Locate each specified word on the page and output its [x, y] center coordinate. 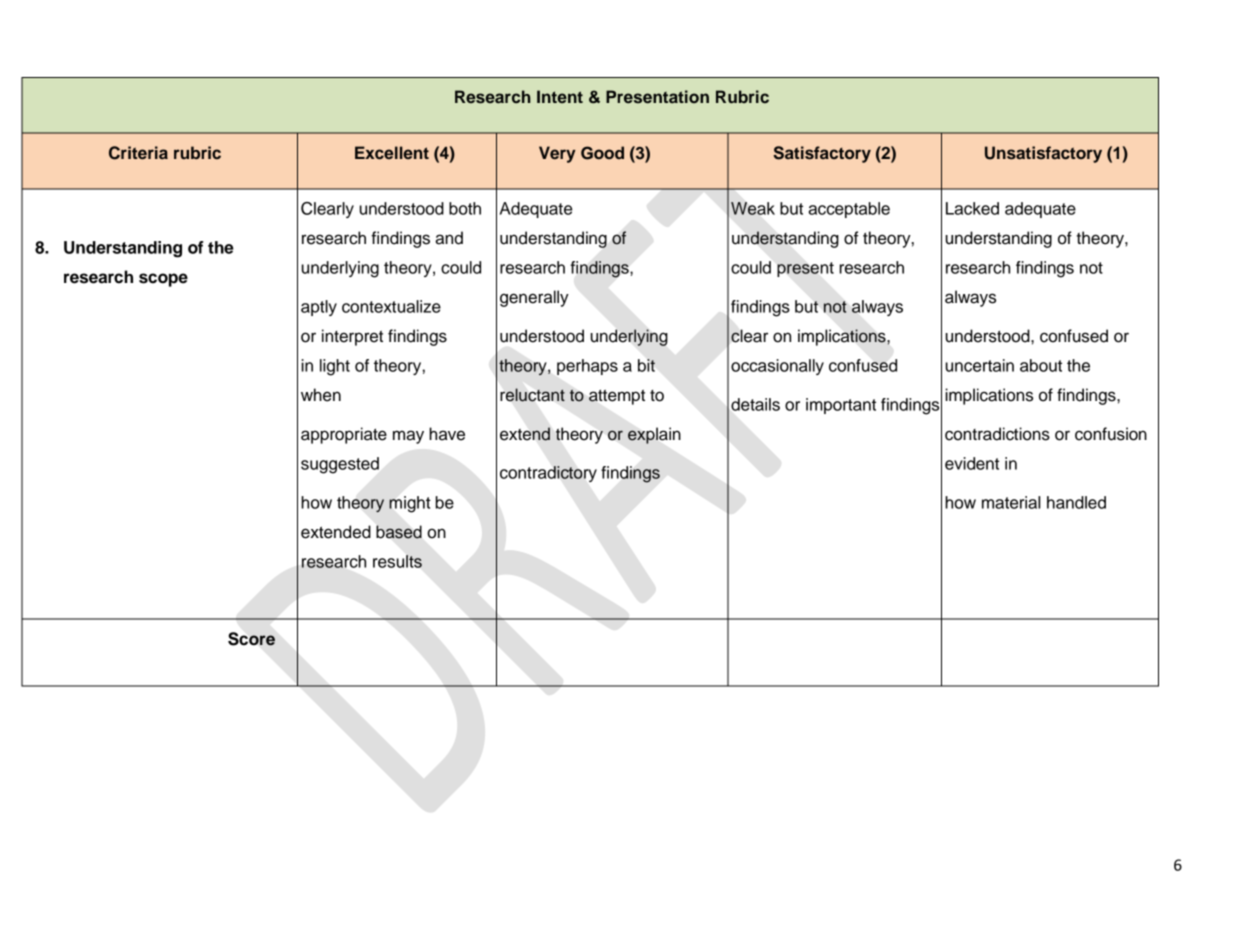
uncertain [980, 365]
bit [646, 365]
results [397, 561]
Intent [560, 96]
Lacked [972, 208]
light [335, 367]
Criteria [138, 153]
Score [251, 639]
